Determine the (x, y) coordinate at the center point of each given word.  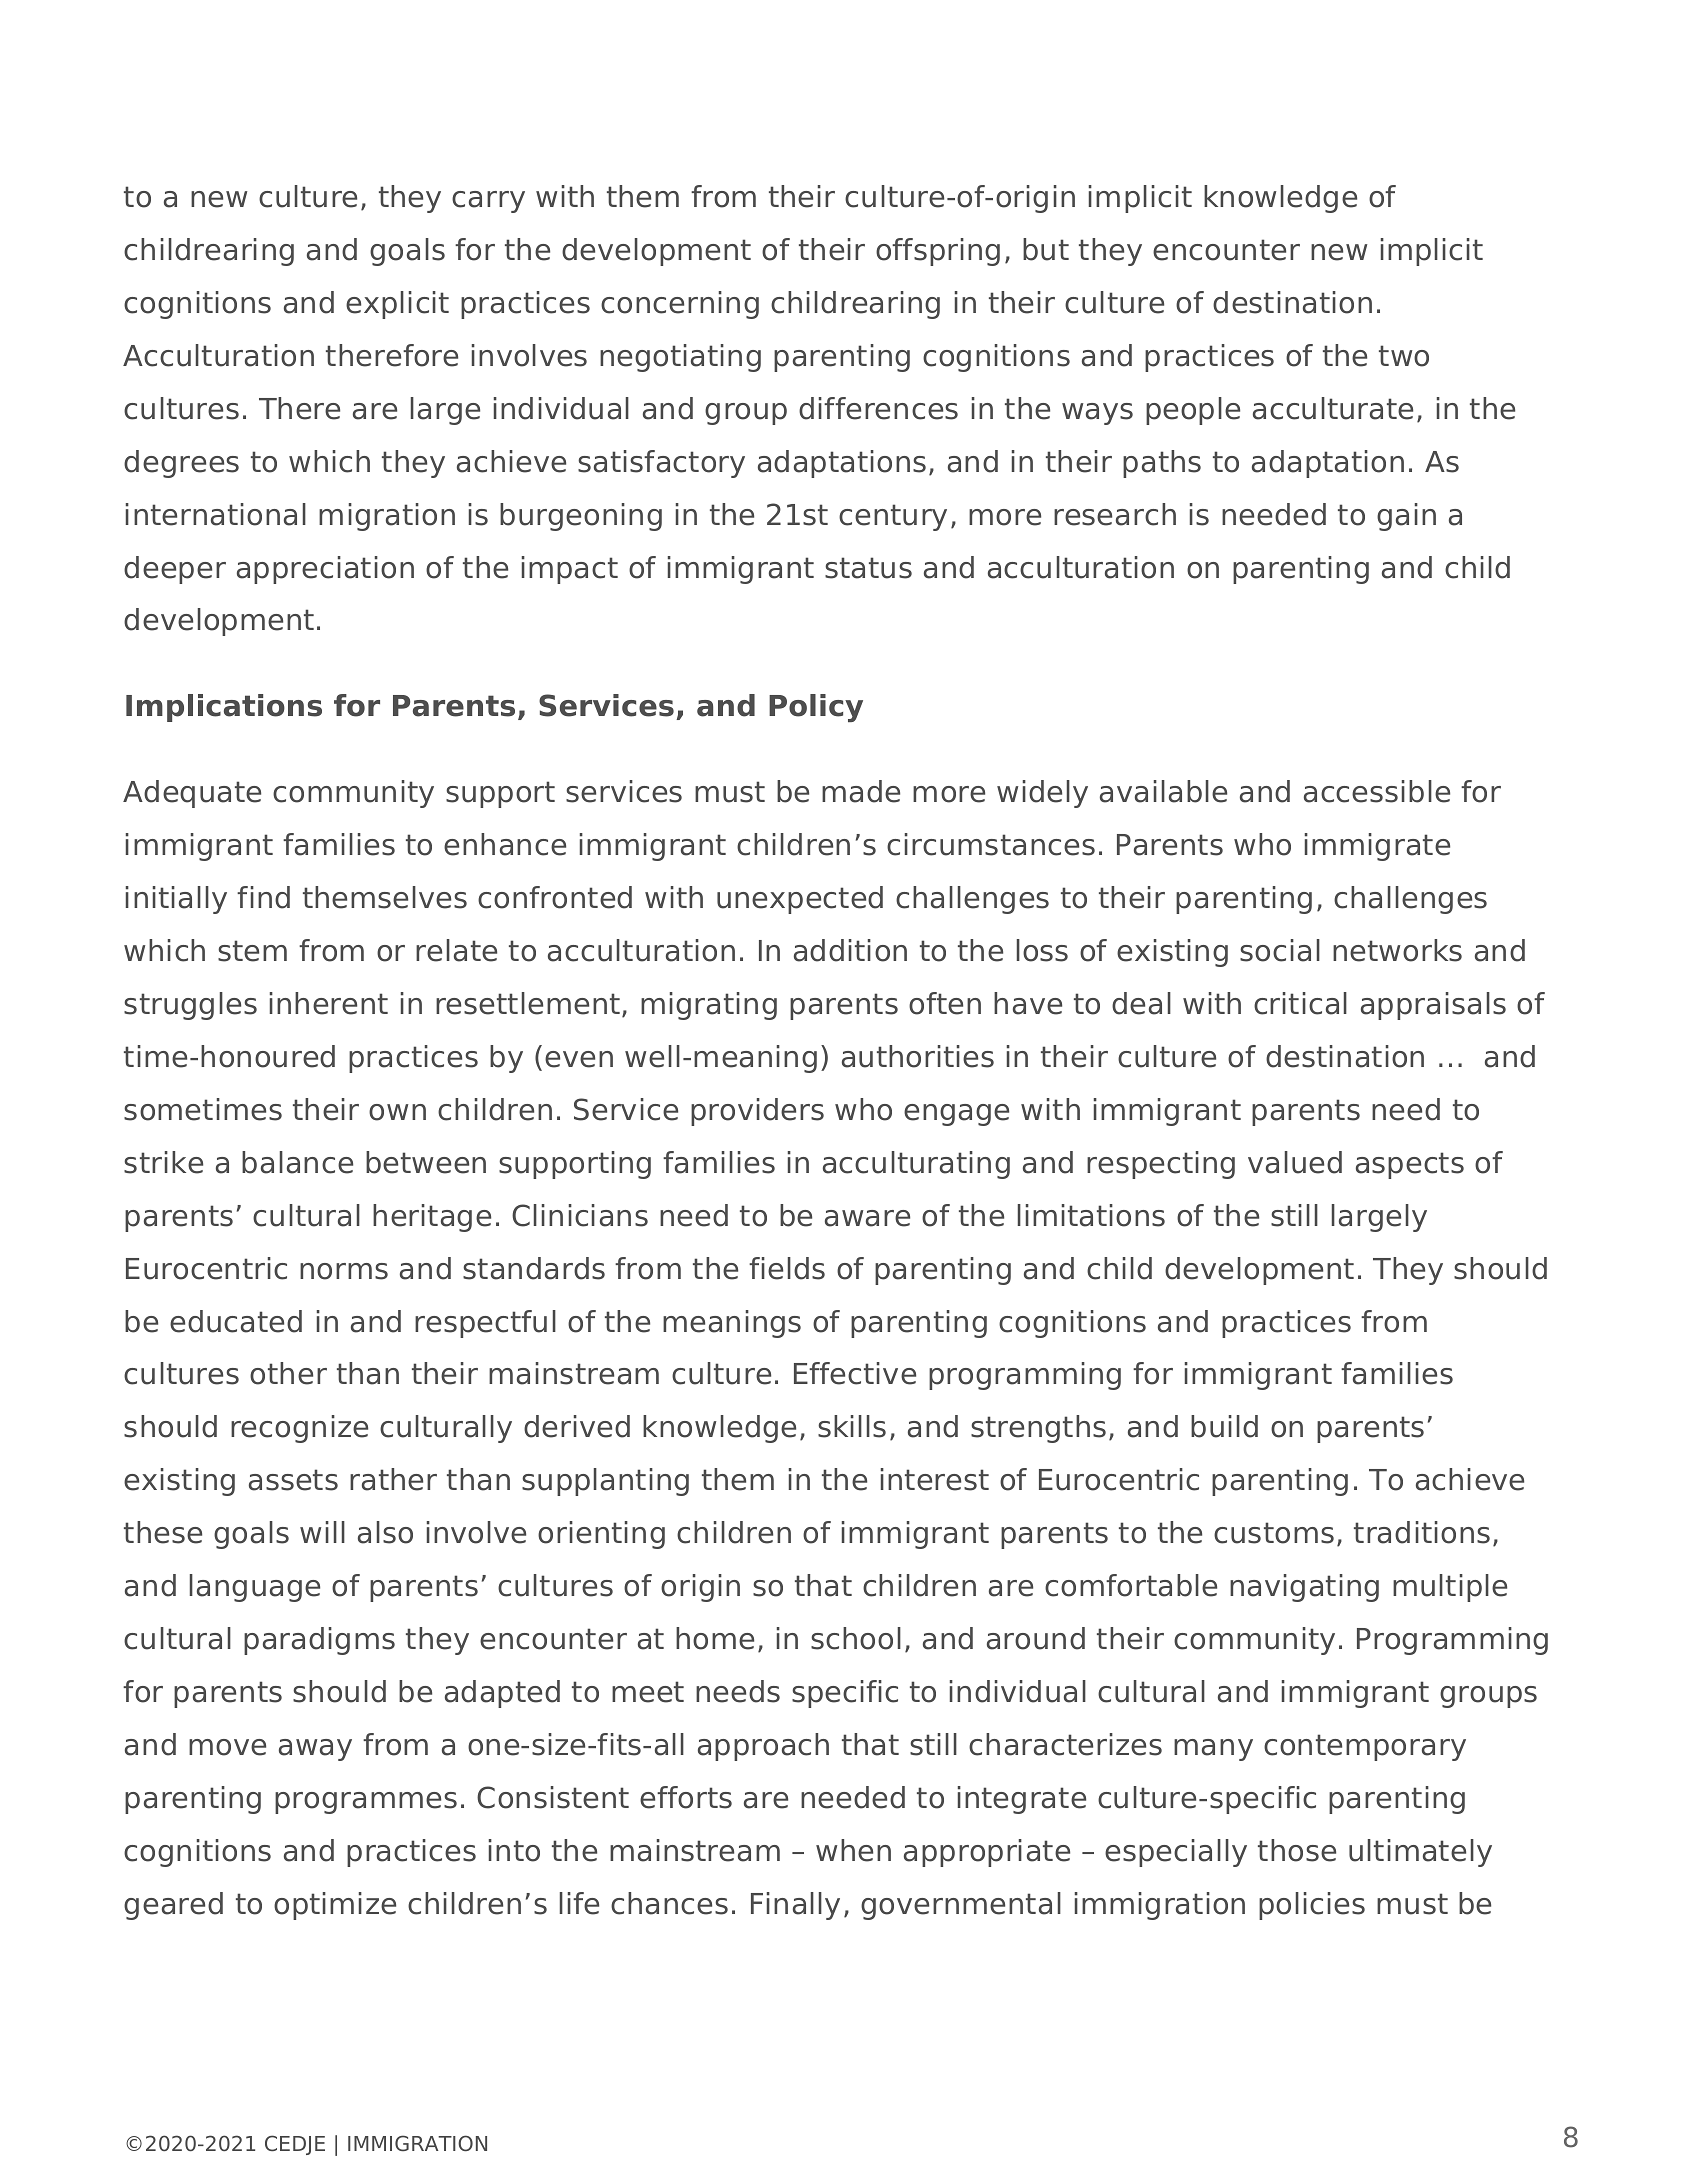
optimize (335, 1906)
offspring (938, 252)
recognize (299, 1429)
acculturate (1333, 408)
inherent (329, 1003)
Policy (816, 708)
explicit (397, 305)
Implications (224, 708)
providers (757, 1112)
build (1224, 1426)
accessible (1377, 791)
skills (852, 1426)
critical (1300, 1003)
